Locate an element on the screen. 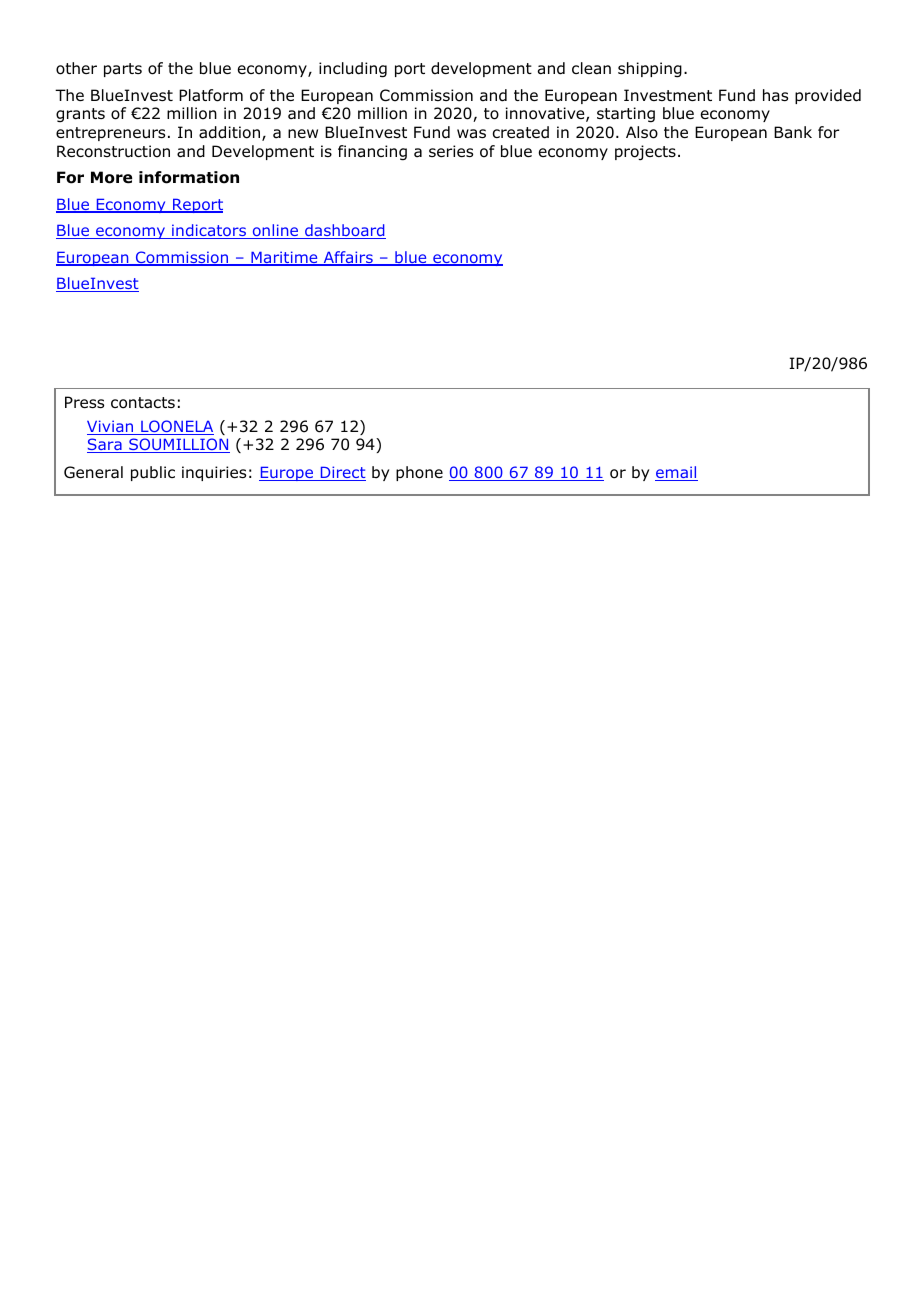  has is located at coordinates (775, 95).
